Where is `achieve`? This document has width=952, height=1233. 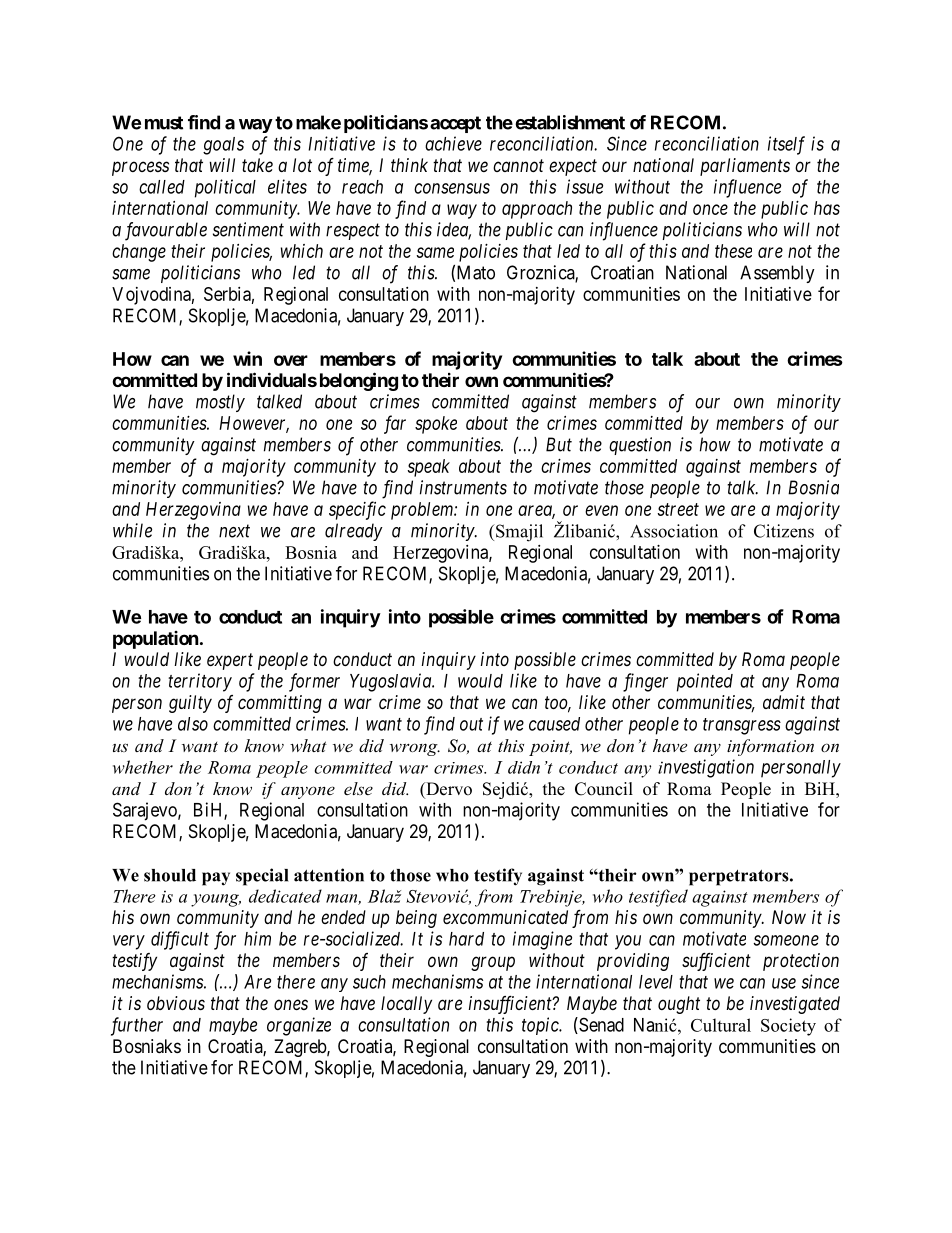
achieve is located at coordinates (453, 143).
